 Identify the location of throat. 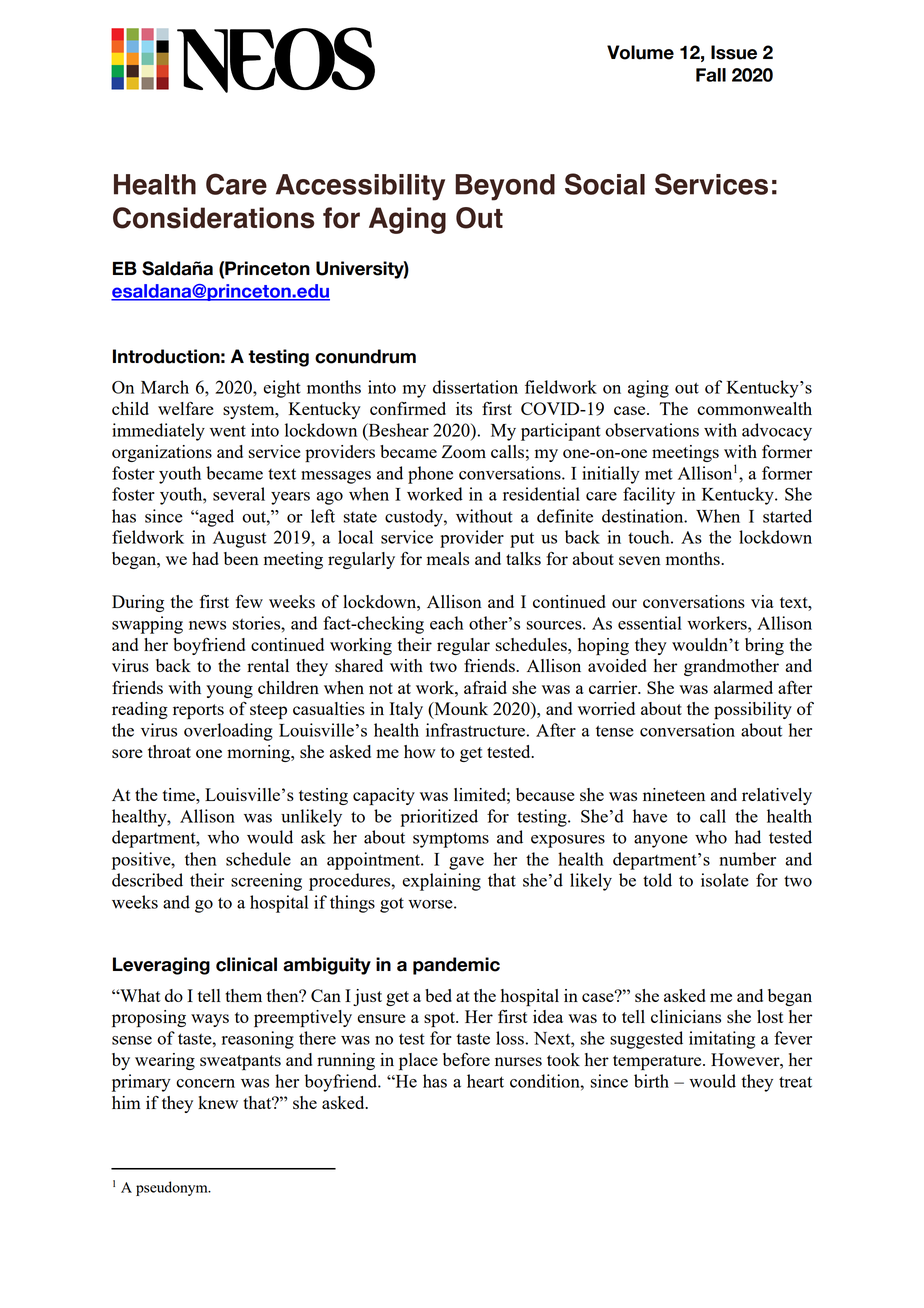
(169, 751).
